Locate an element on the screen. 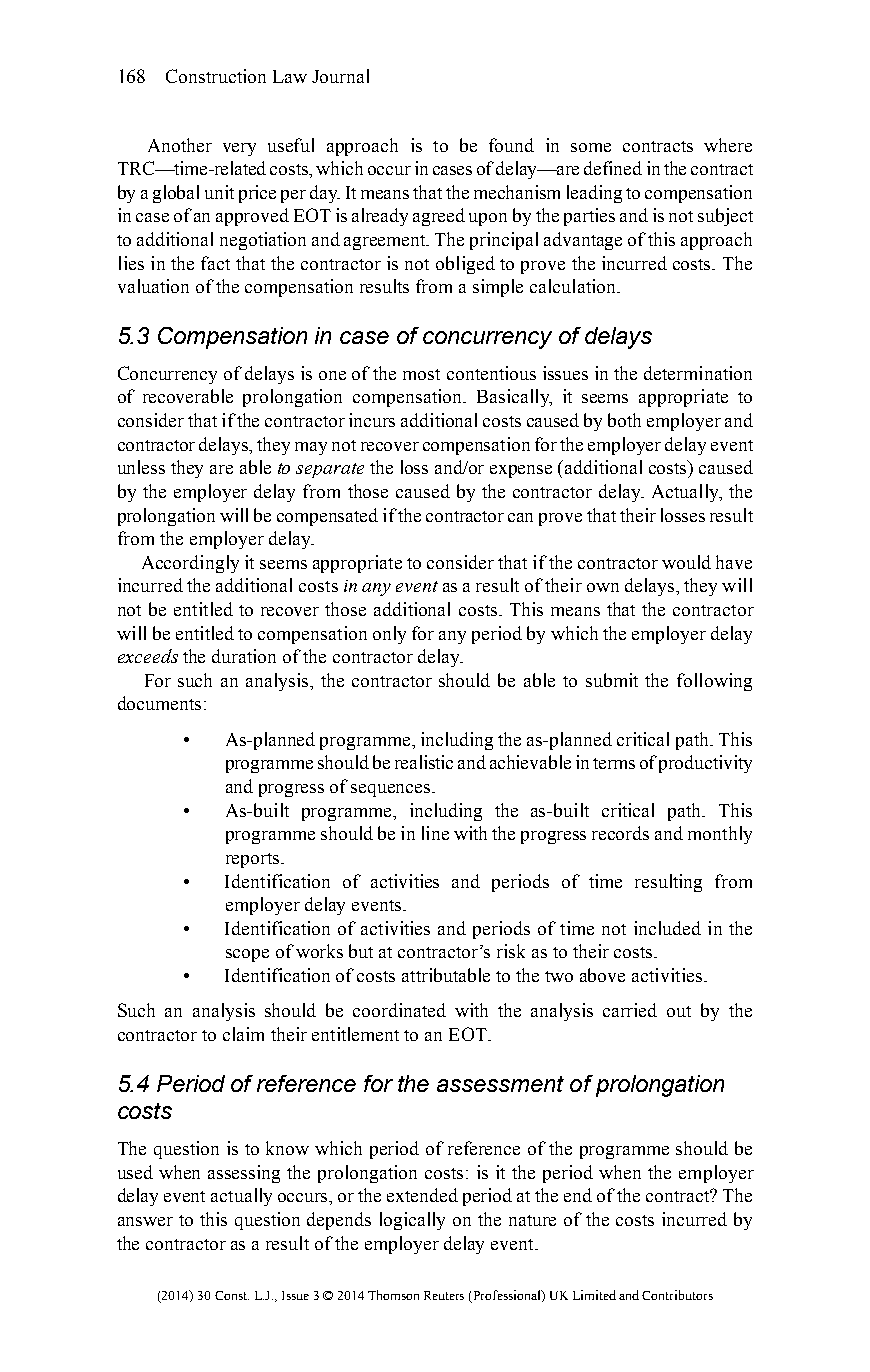  documents is located at coordinates (159, 703).
